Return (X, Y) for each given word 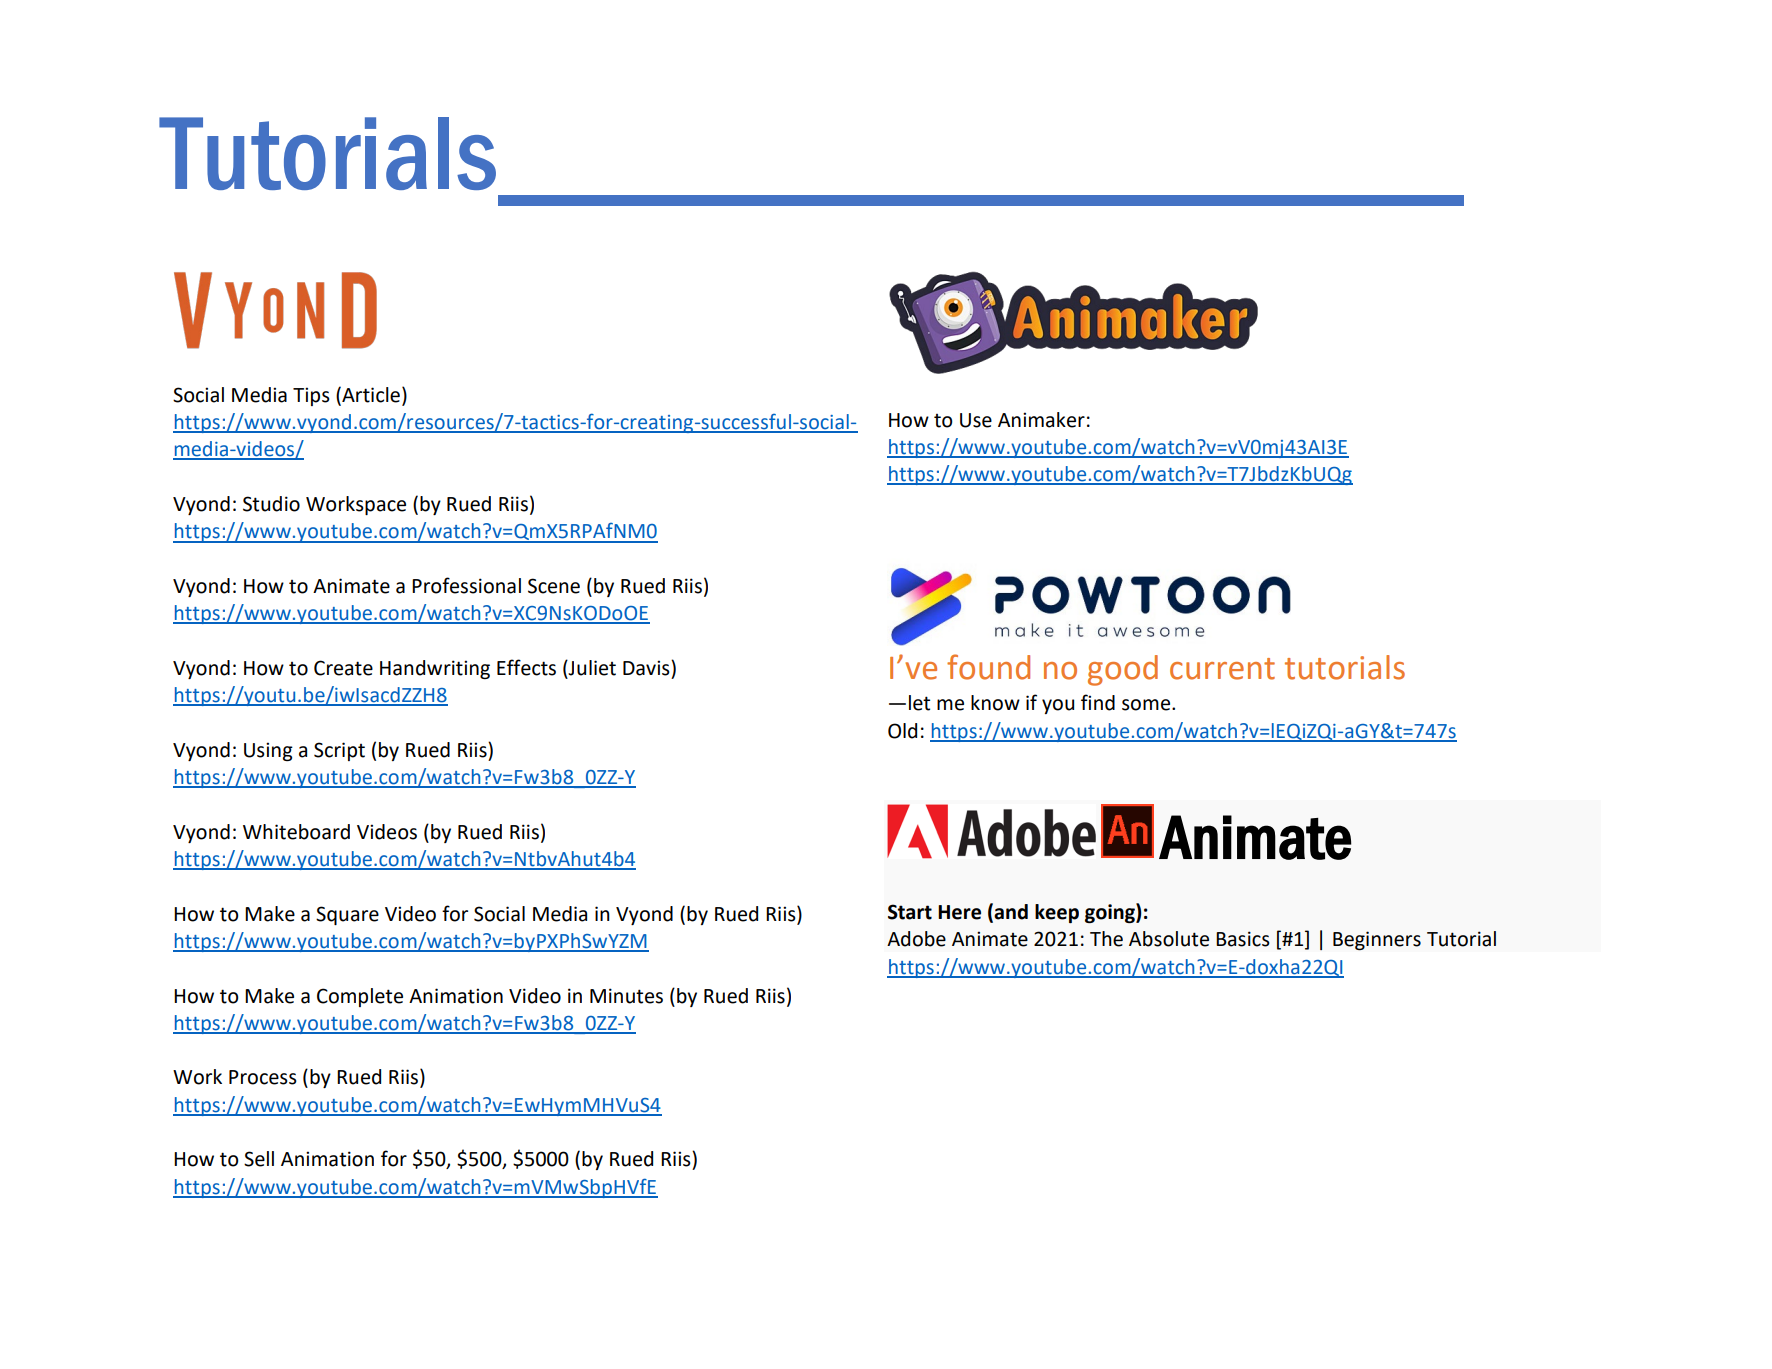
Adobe (916, 939)
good (1123, 670)
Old (902, 731)
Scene (554, 586)
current (1222, 669)
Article (370, 394)
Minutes (626, 996)
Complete (360, 997)
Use (976, 420)
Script (339, 751)
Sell (259, 1159)
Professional (466, 585)
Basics (1243, 939)
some (1147, 705)
